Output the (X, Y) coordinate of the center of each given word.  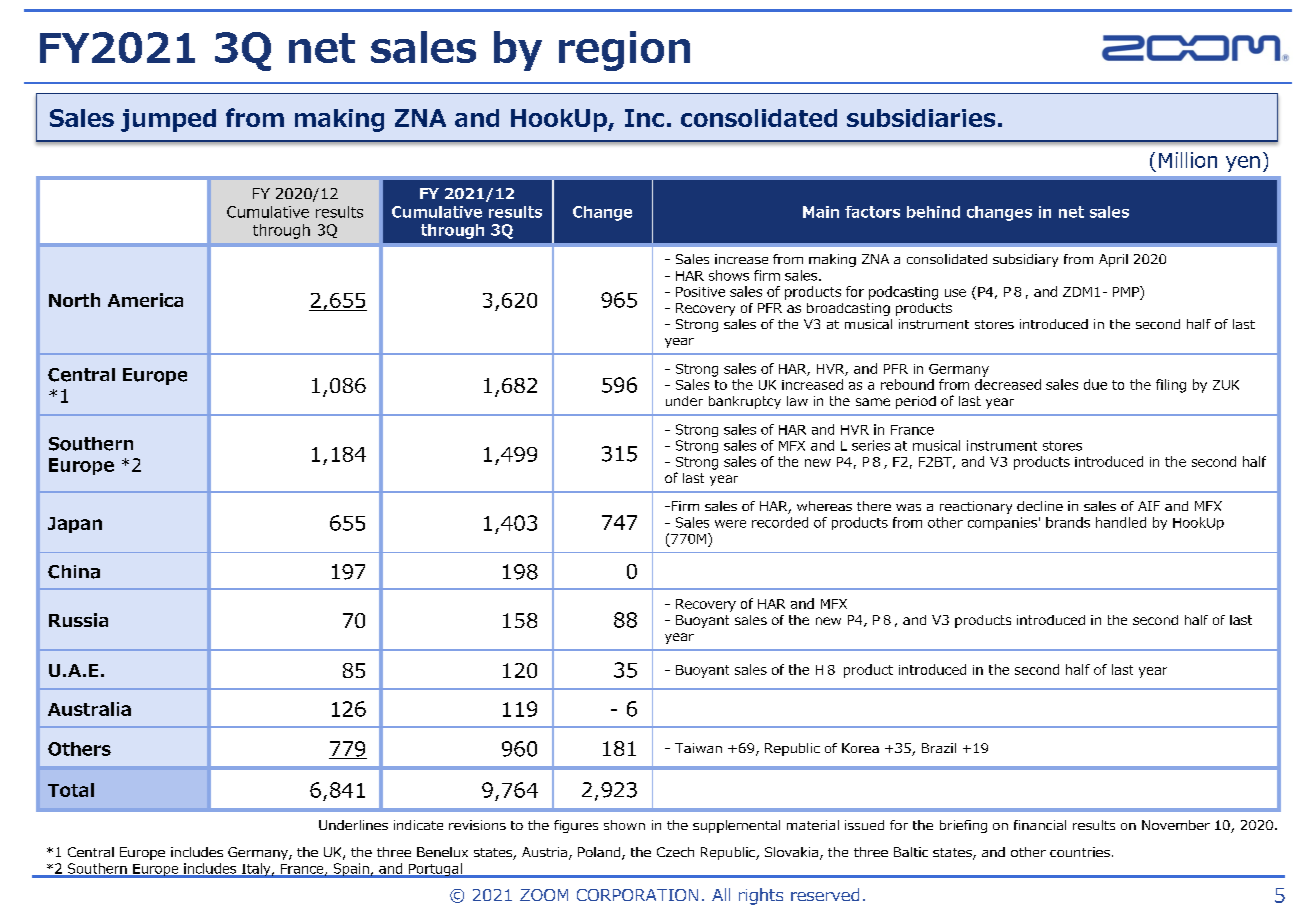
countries (1080, 852)
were (730, 524)
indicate (418, 825)
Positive (700, 292)
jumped (168, 120)
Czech (675, 852)
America (145, 300)
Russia (78, 620)
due (1095, 384)
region (624, 51)
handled (1121, 522)
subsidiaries (921, 118)
